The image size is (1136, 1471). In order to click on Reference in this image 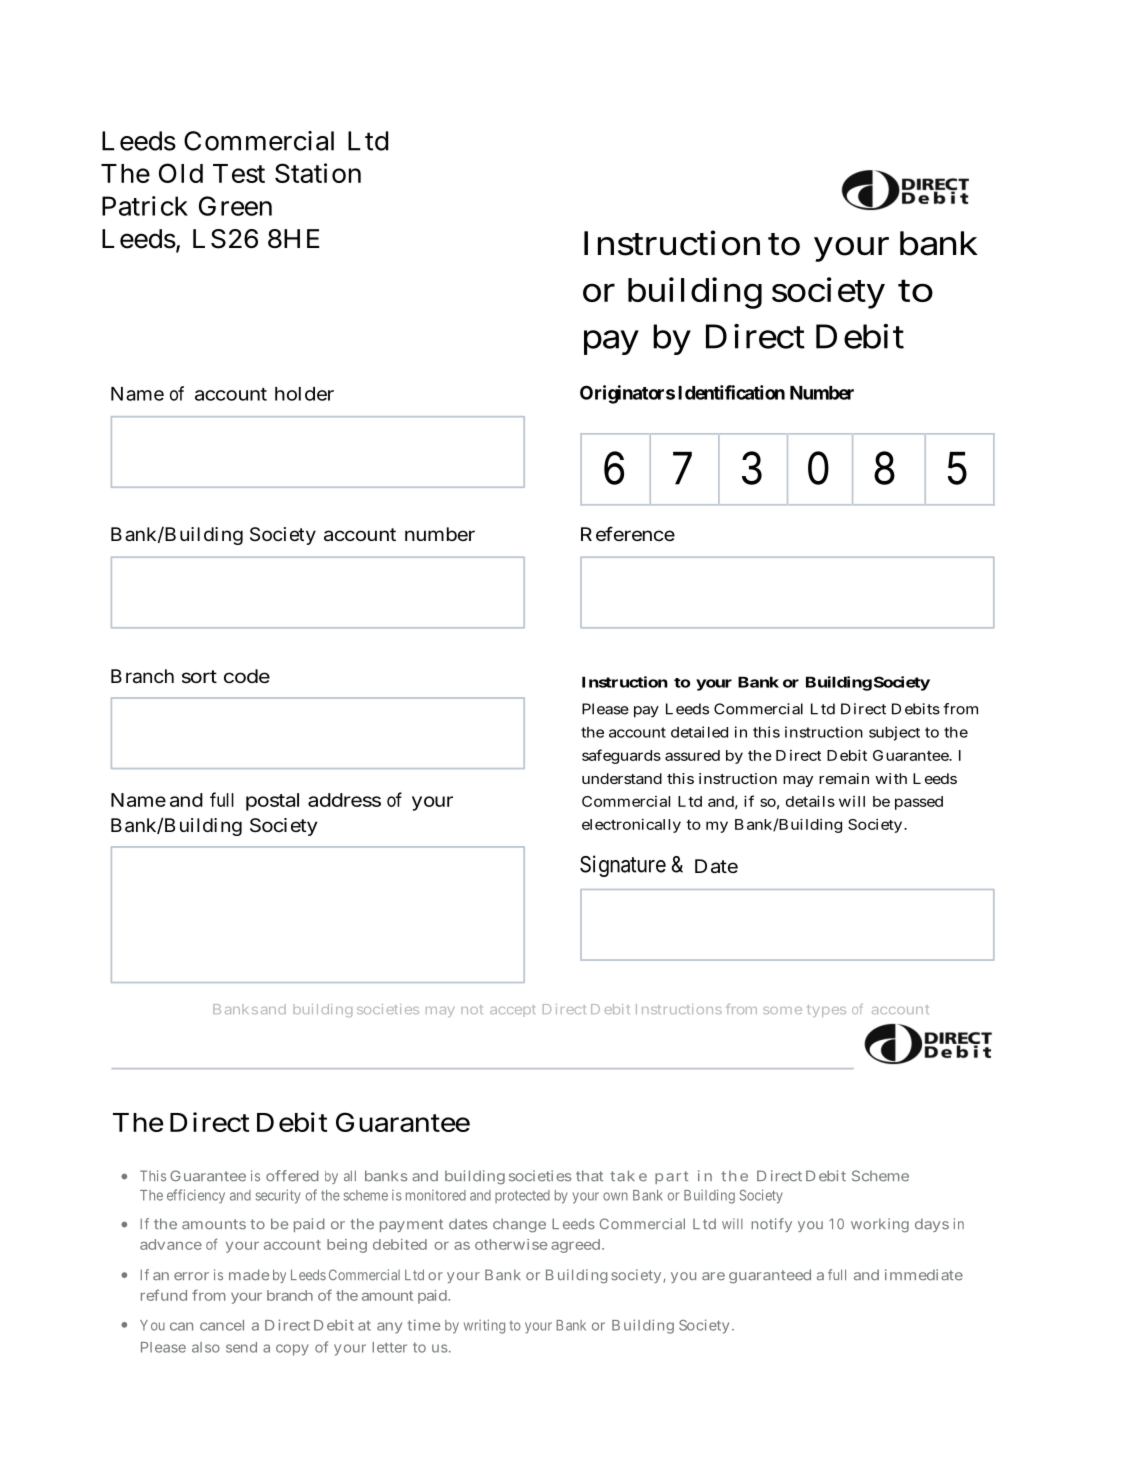, I will do `click(628, 533)`.
